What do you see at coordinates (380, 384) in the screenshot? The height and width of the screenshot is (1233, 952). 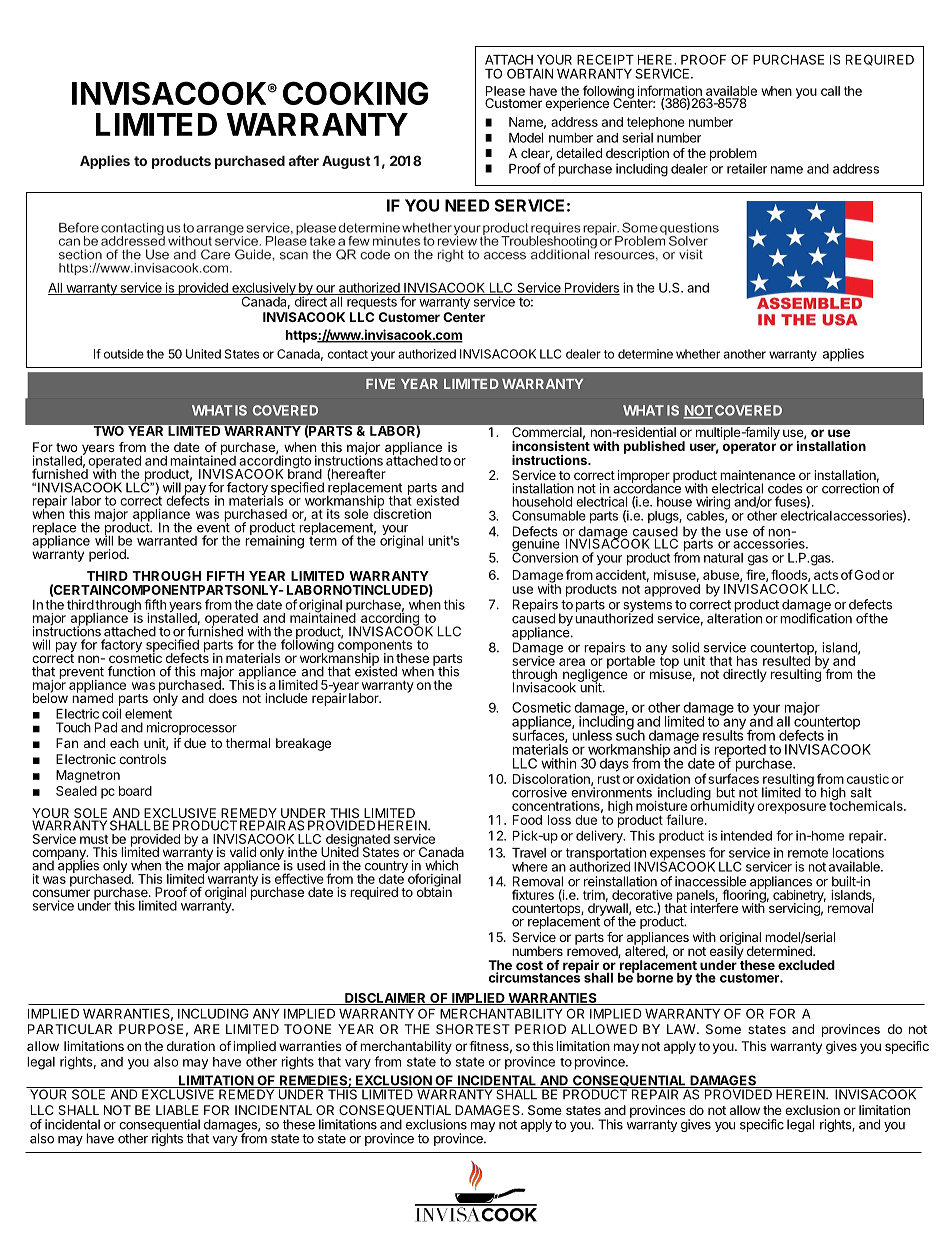 I see `FIVE` at bounding box center [380, 384].
